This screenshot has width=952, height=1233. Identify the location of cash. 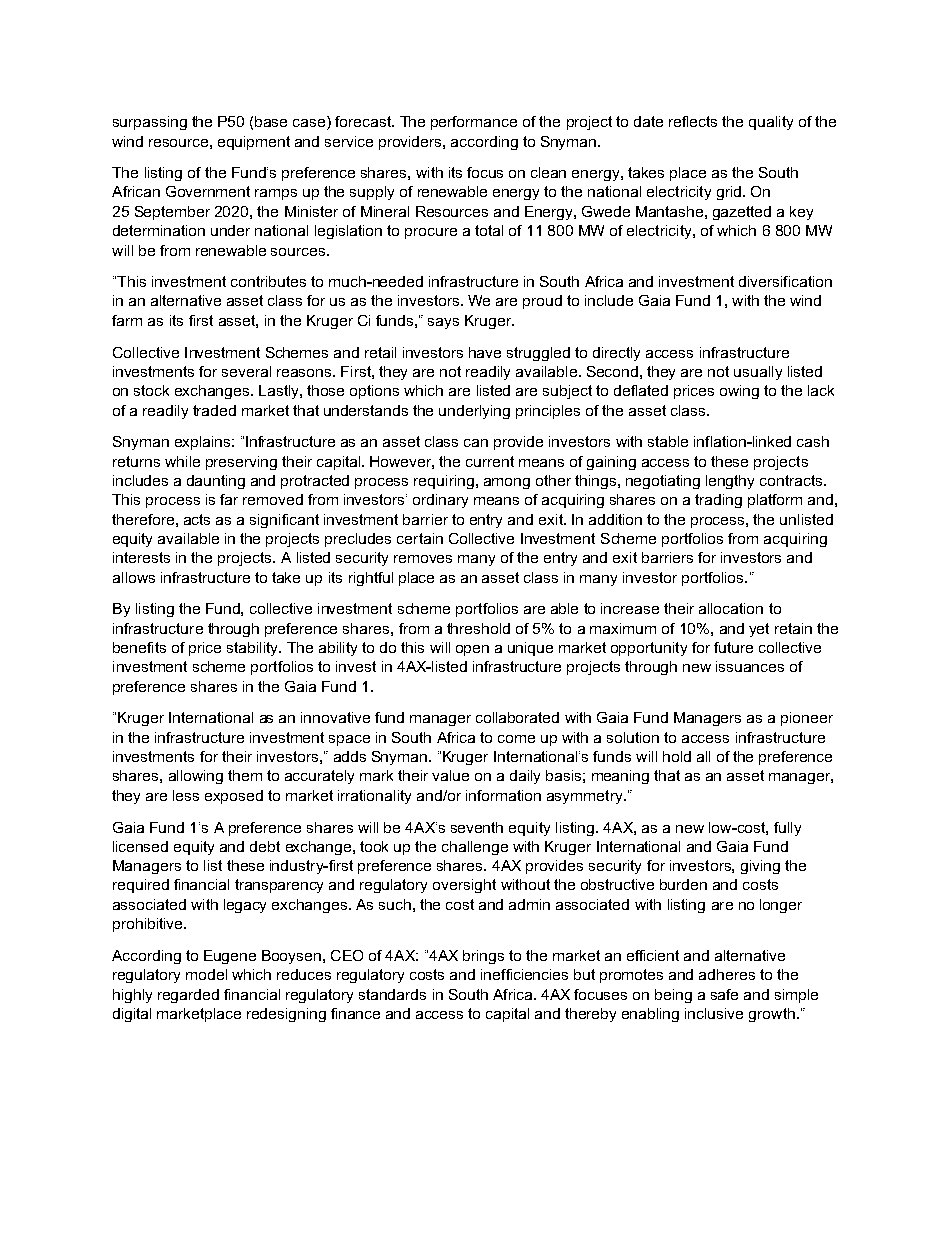
(813, 441).
